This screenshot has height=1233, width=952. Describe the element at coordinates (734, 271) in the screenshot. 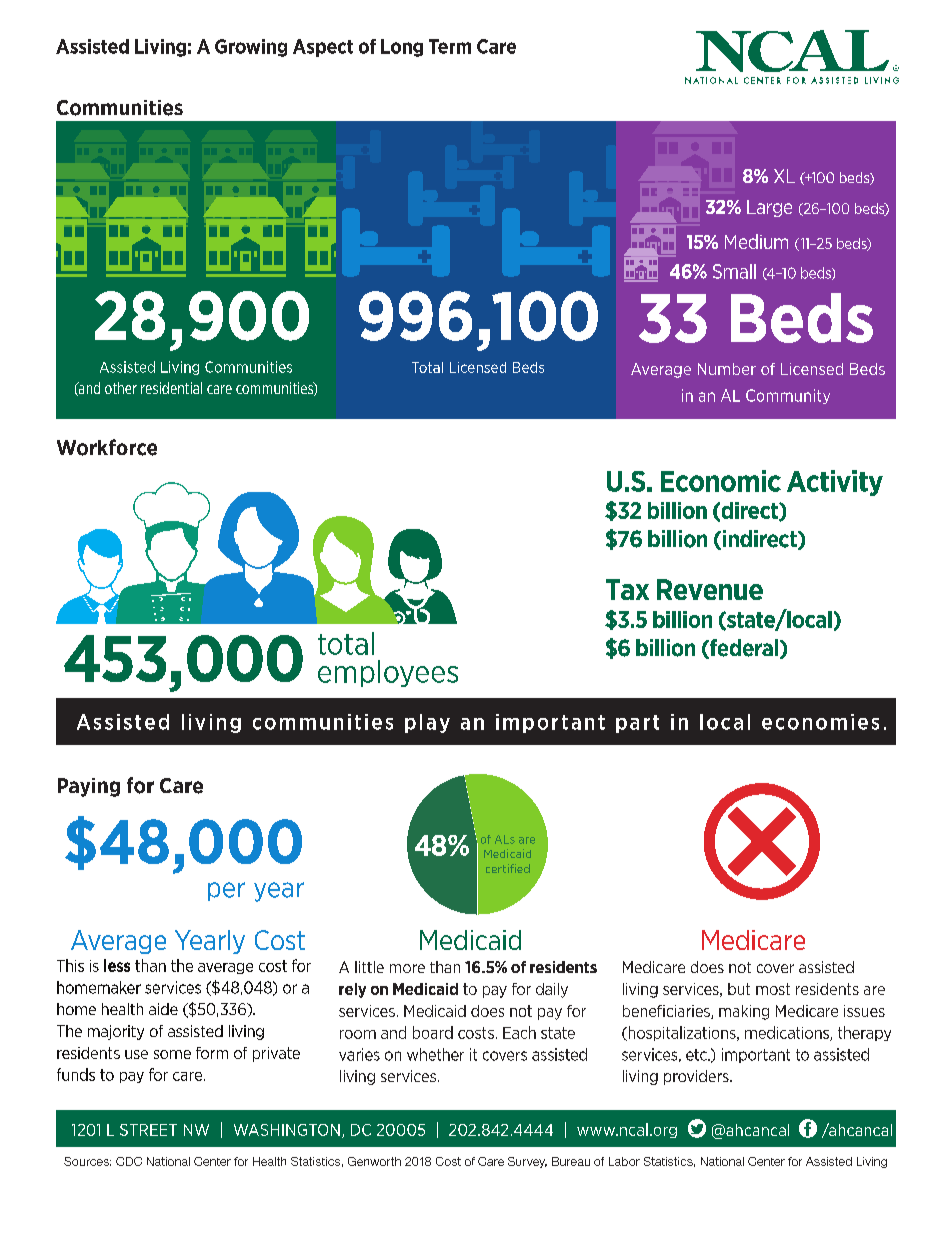

I see `Small` at that location.
